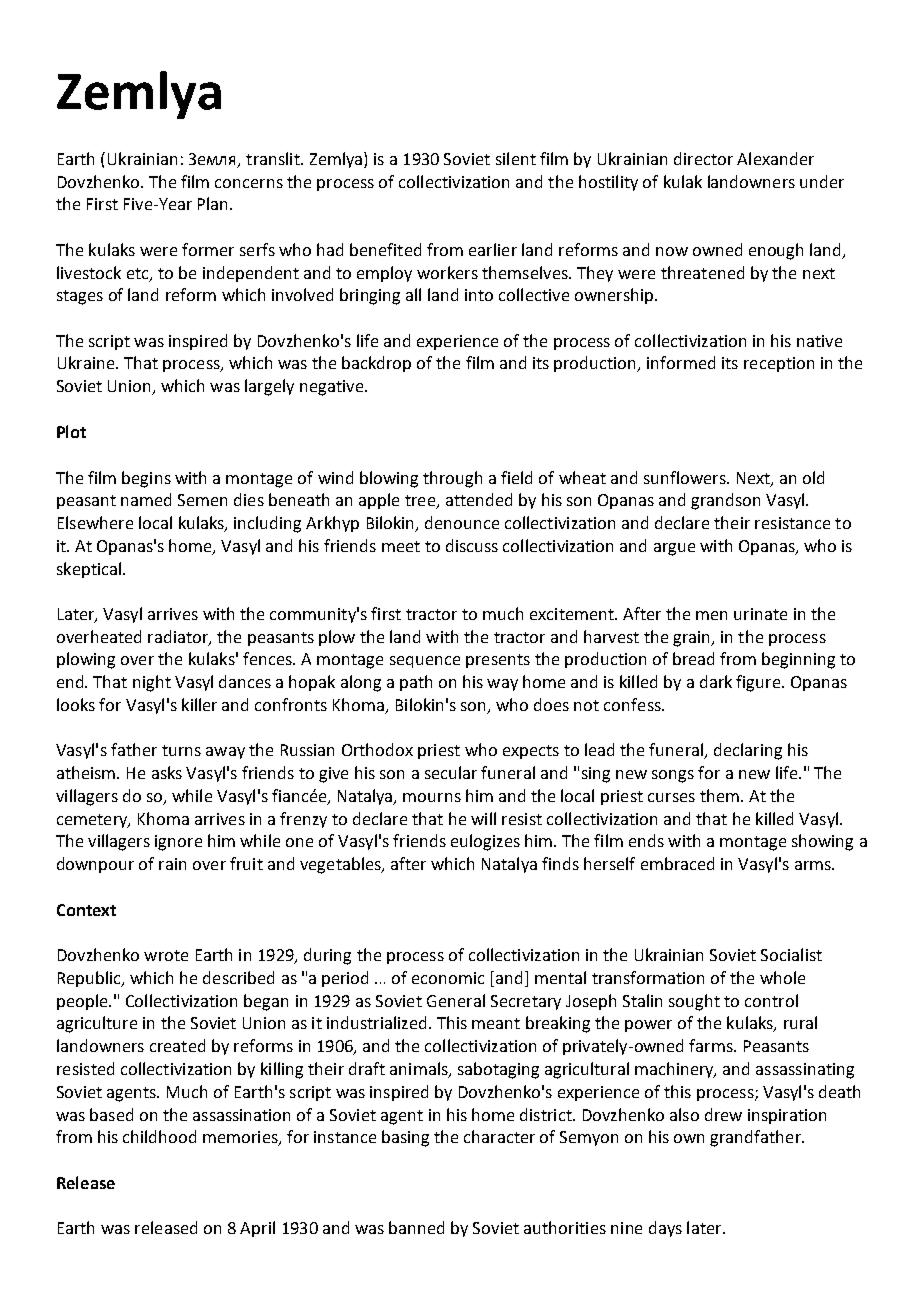 The image size is (924, 1308). Describe the element at coordinates (452, 479) in the image. I see `through` at that location.
